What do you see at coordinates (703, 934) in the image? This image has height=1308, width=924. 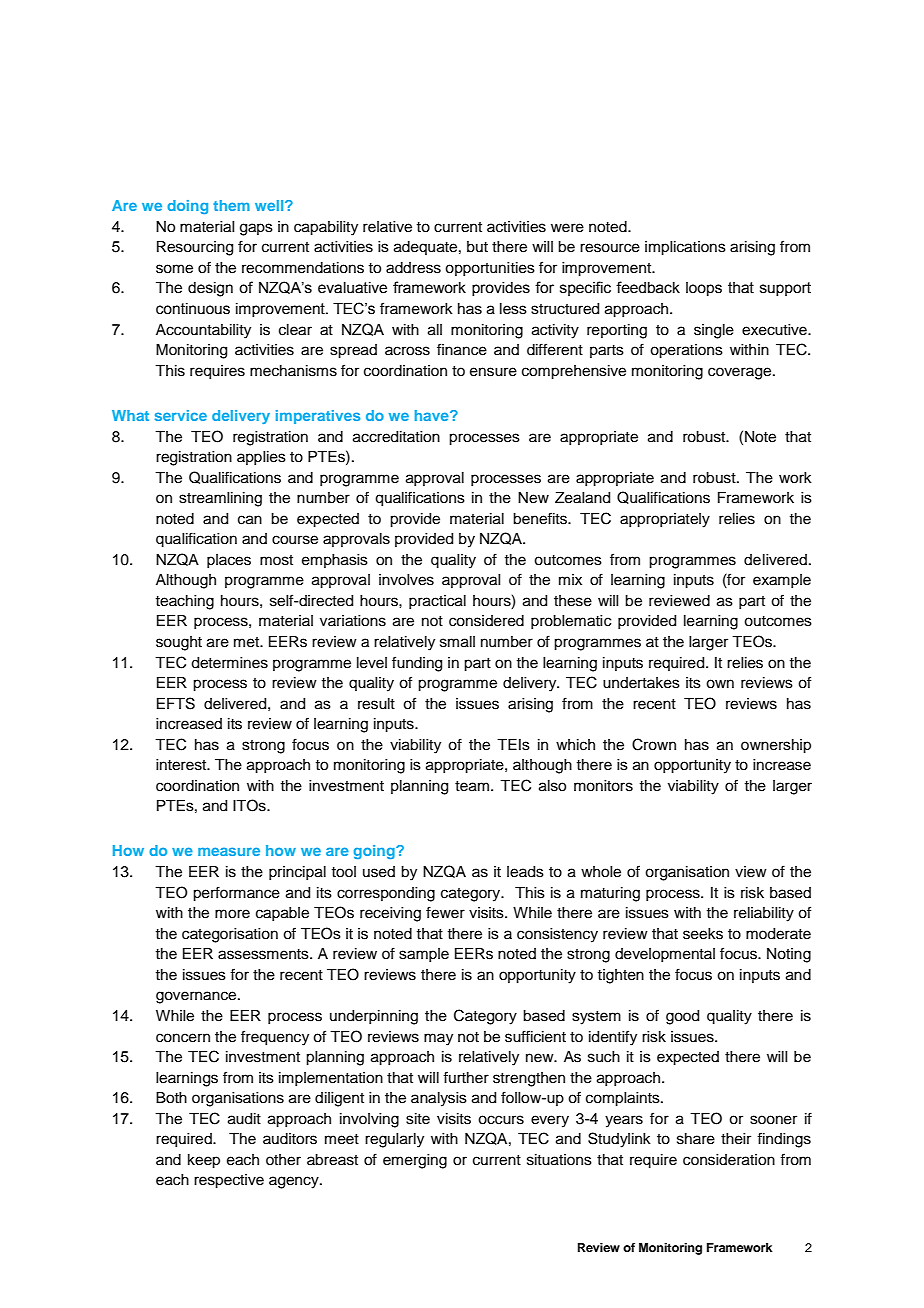 I see `seeks` at bounding box center [703, 934].
